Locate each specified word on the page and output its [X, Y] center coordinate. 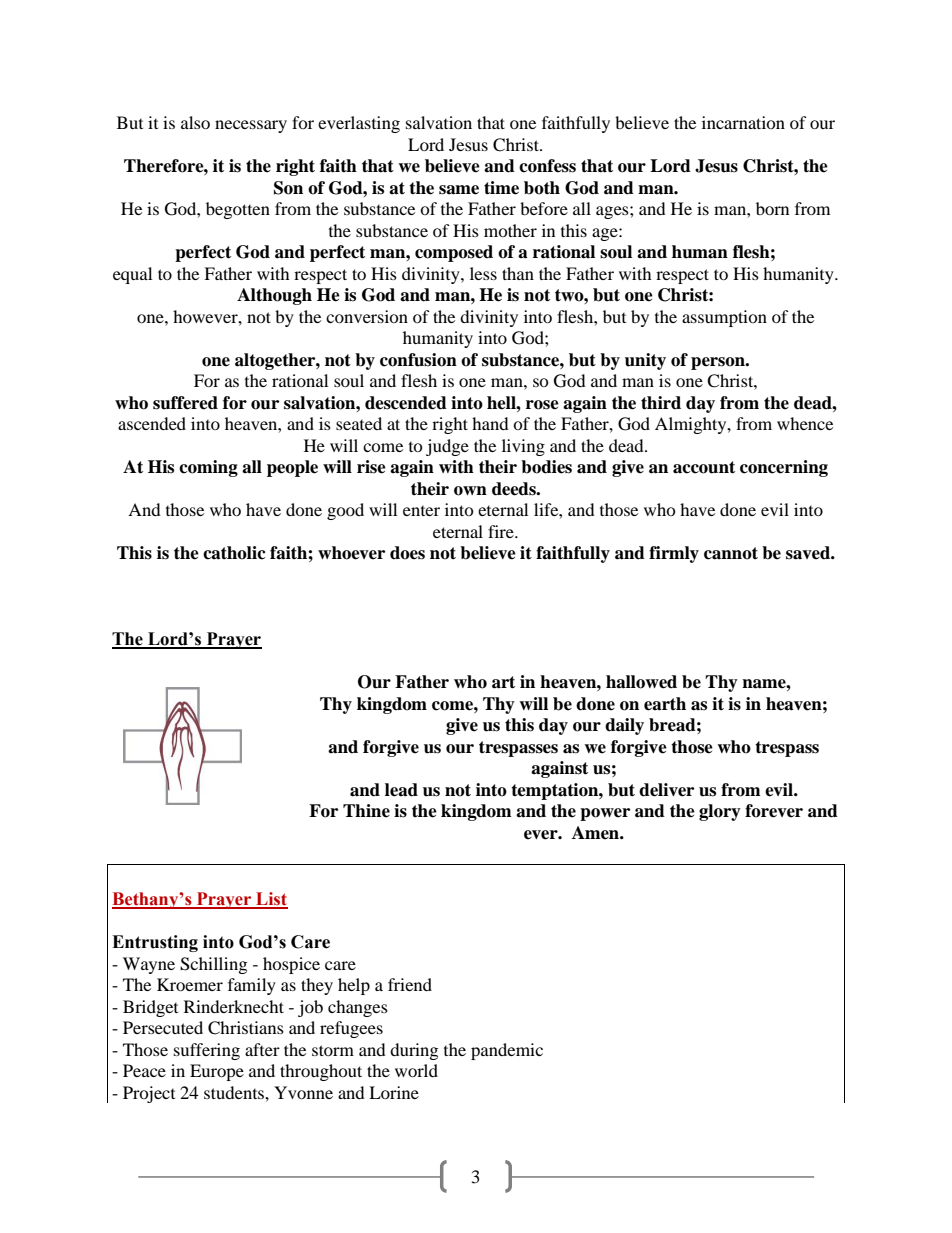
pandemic [507, 1051]
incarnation [743, 122]
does [407, 553]
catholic [234, 553]
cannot [731, 553]
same [459, 190]
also [195, 122]
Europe [217, 1072]
